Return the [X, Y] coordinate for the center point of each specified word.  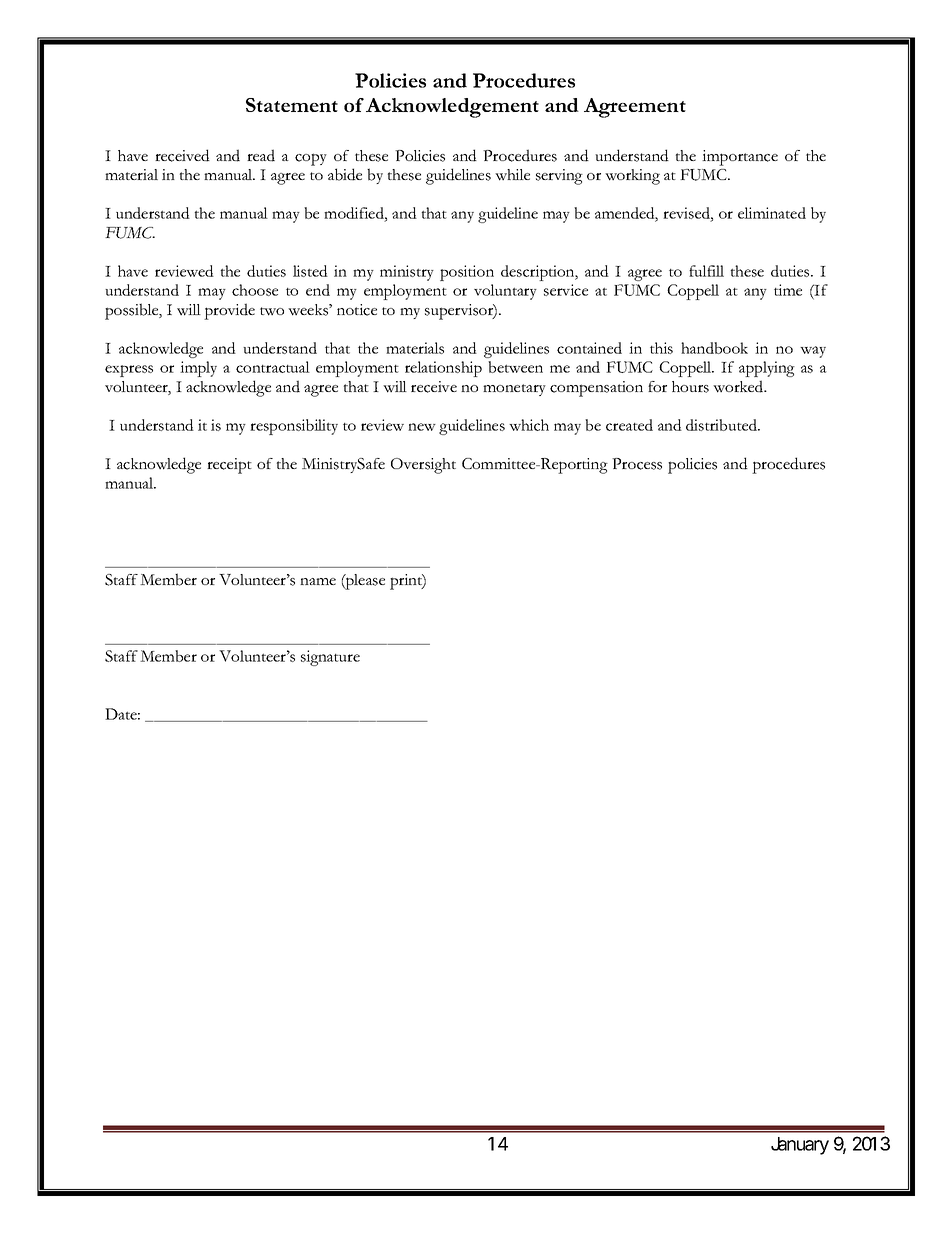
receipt [229, 466]
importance [740, 158]
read [261, 155]
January [800, 1146]
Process [637, 464]
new [422, 427]
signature [330, 658]
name [318, 581]
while [512, 175]
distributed [722, 425]
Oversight [423, 466]
